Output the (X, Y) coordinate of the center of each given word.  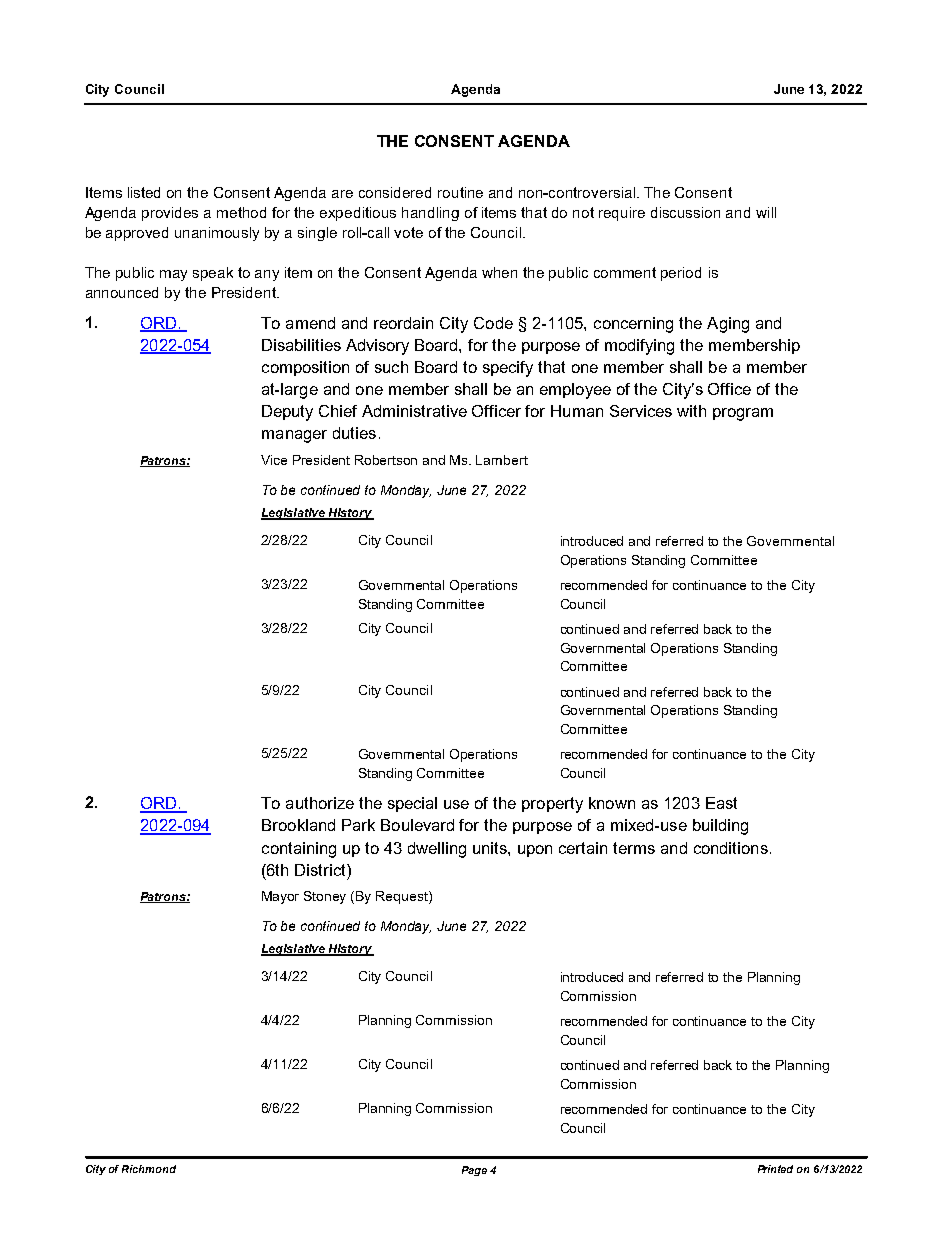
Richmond (149, 1169)
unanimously (217, 234)
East (721, 803)
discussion (685, 212)
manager (294, 436)
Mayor (280, 897)
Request (403, 897)
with (691, 411)
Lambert (502, 460)
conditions (731, 848)
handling (430, 214)
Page (474, 1171)
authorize (320, 803)
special (412, 804)
